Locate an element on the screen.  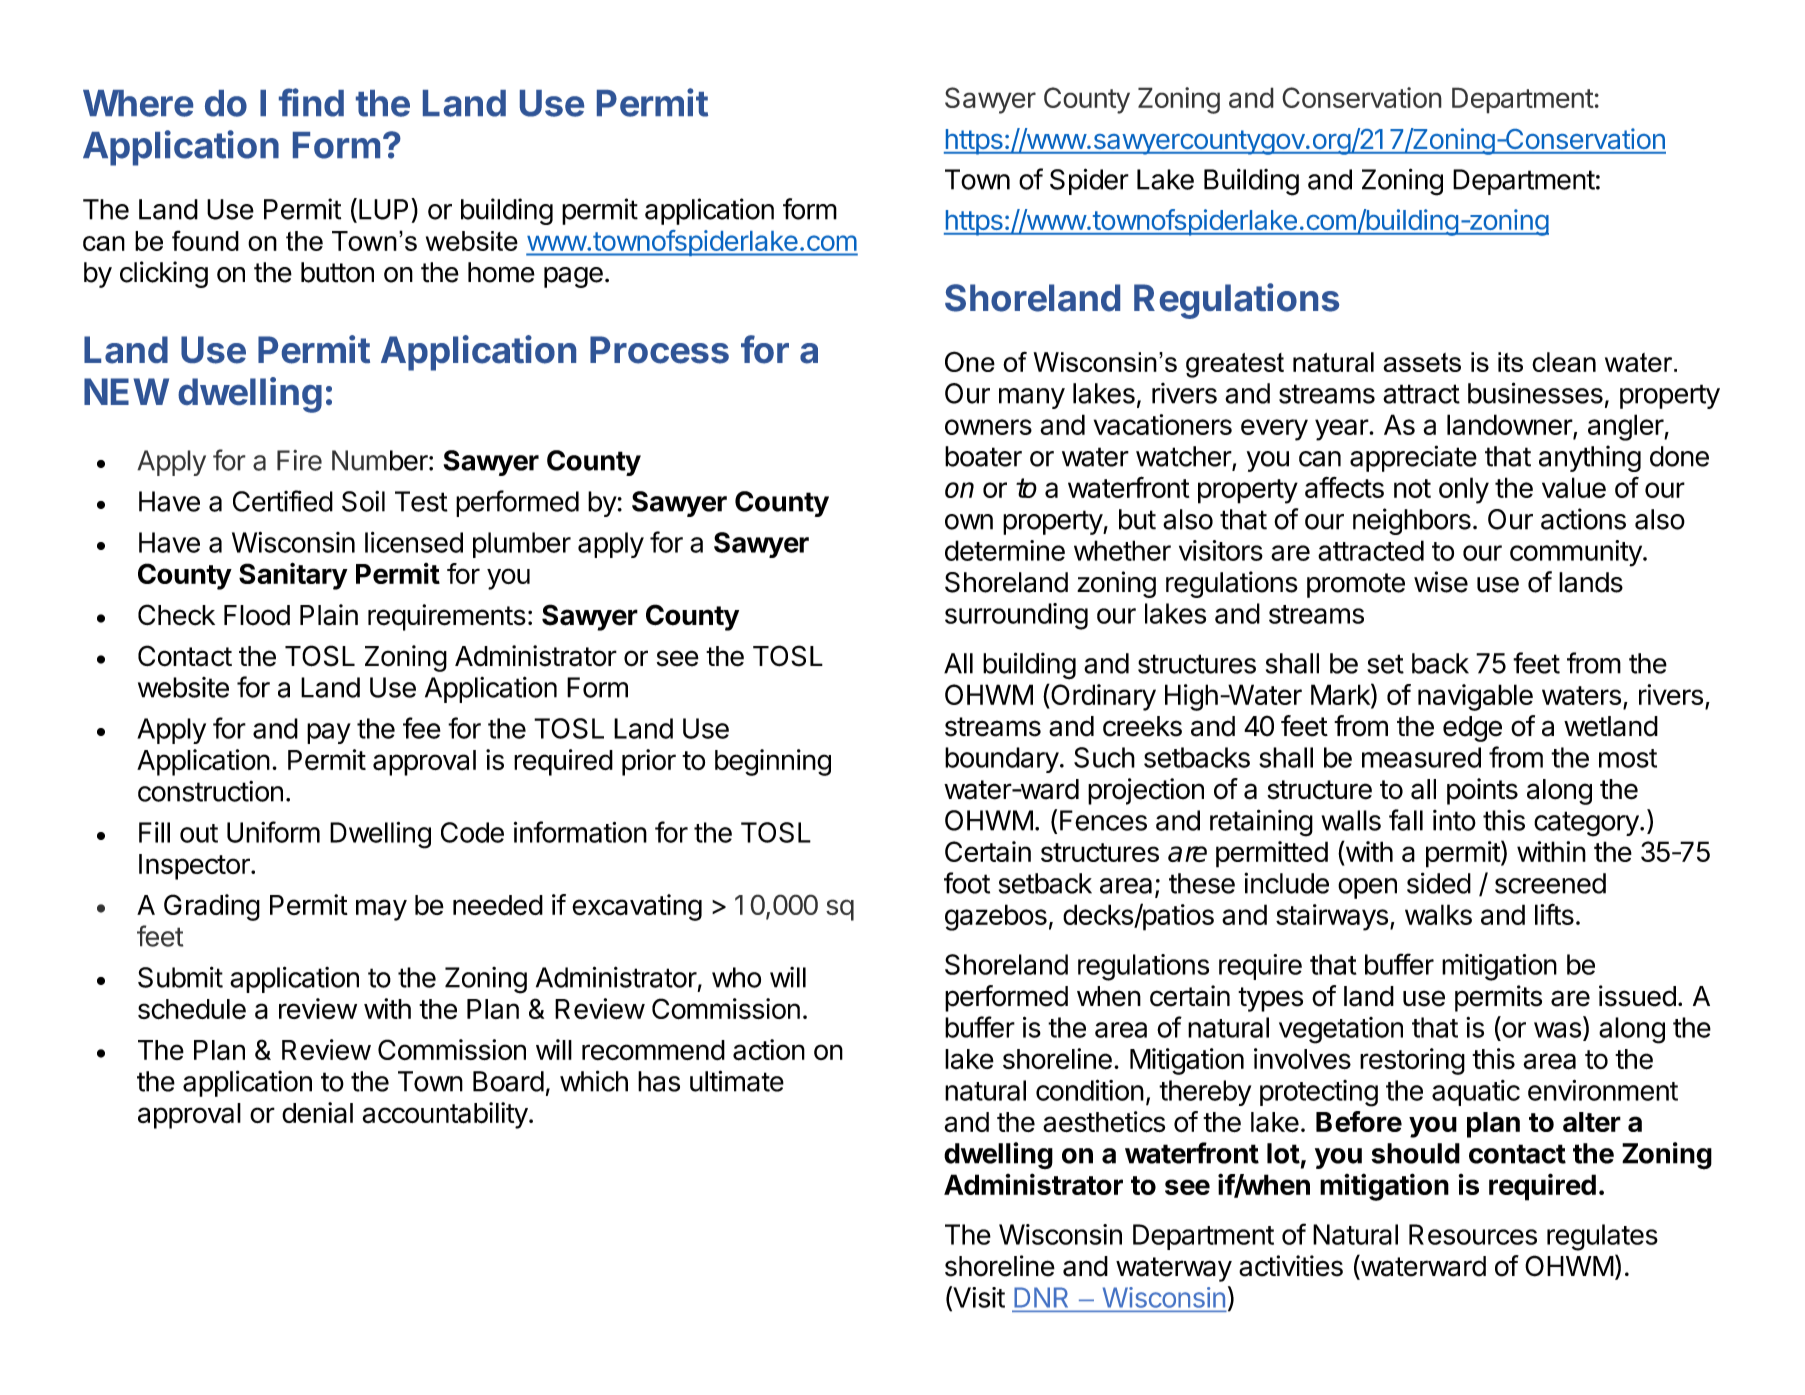
Soil is located at coordinates (363, 501).
